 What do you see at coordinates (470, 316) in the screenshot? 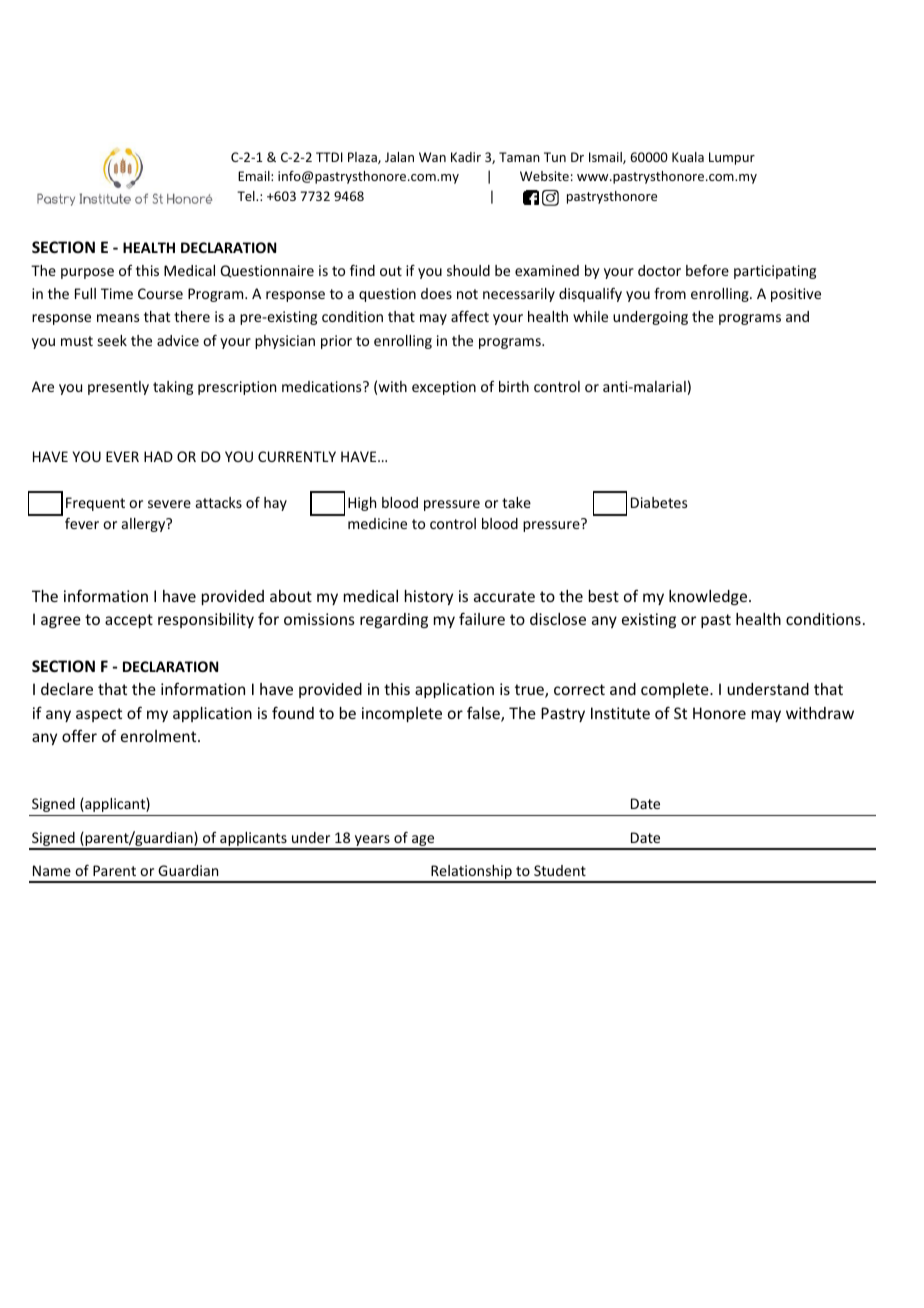
I see `affect` at bounding box center [470, 316].
